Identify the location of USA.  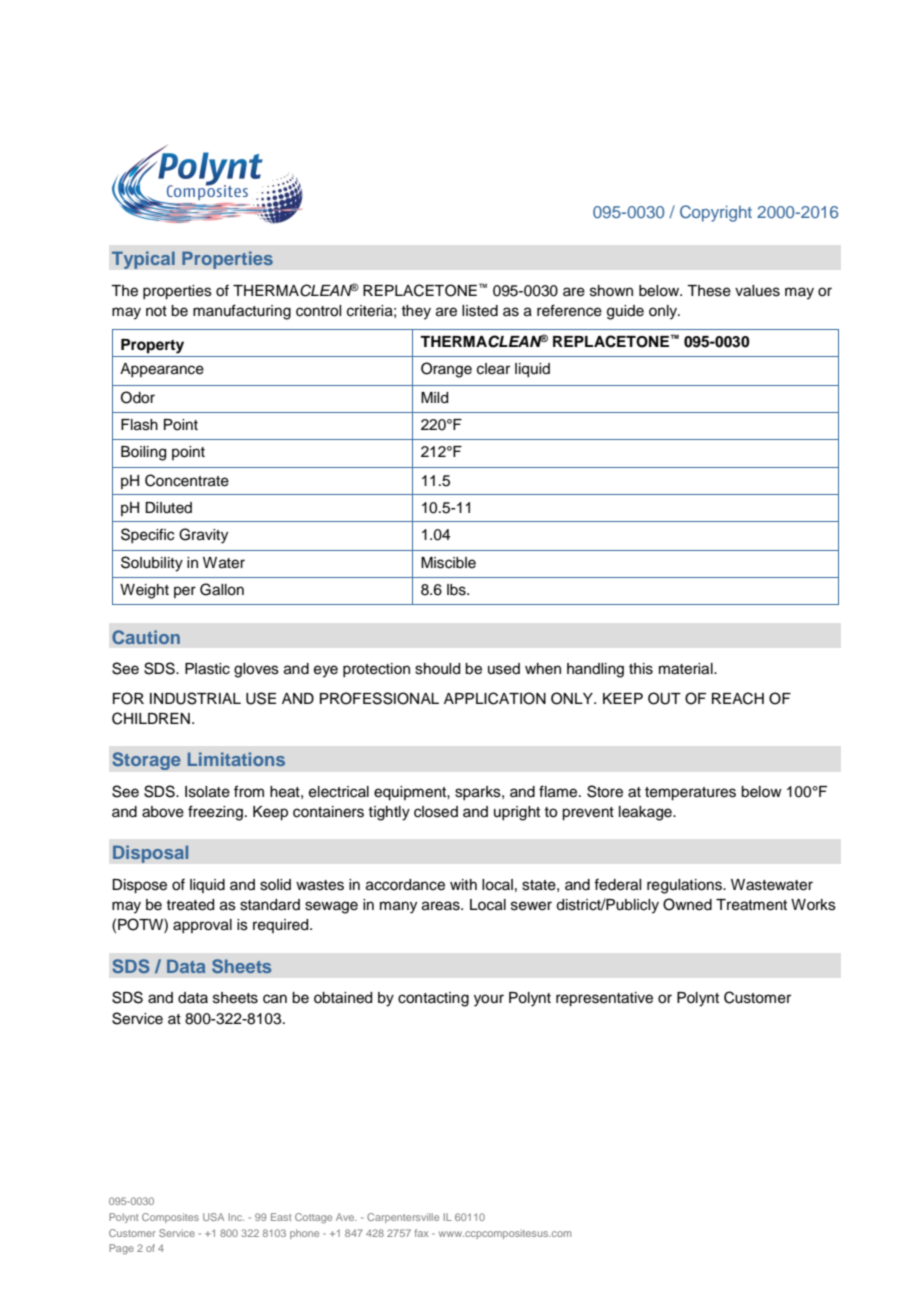
(213, 1217).
